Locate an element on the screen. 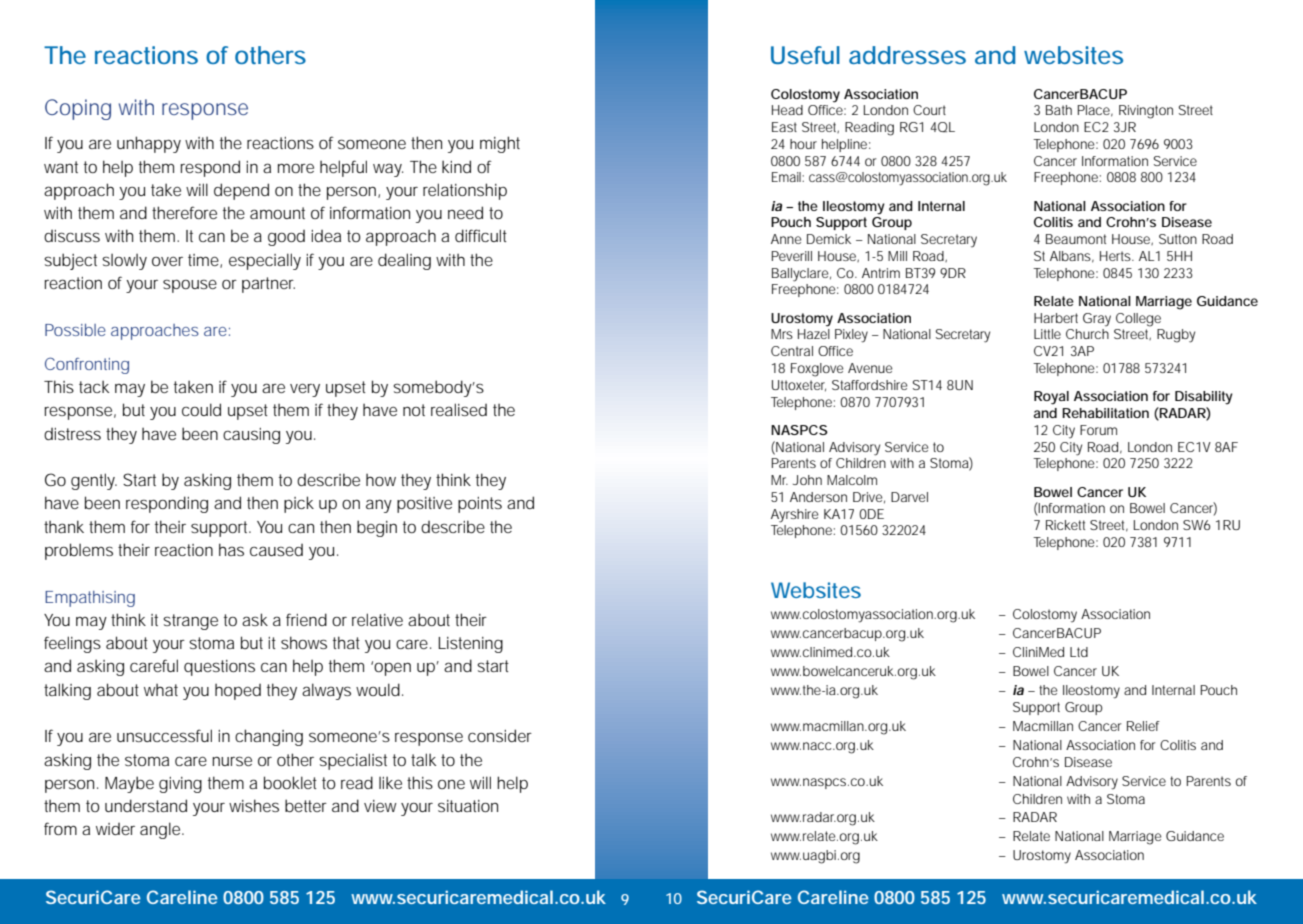 The image size is (1303, 924). Head is located at coordinates (787, 110).
